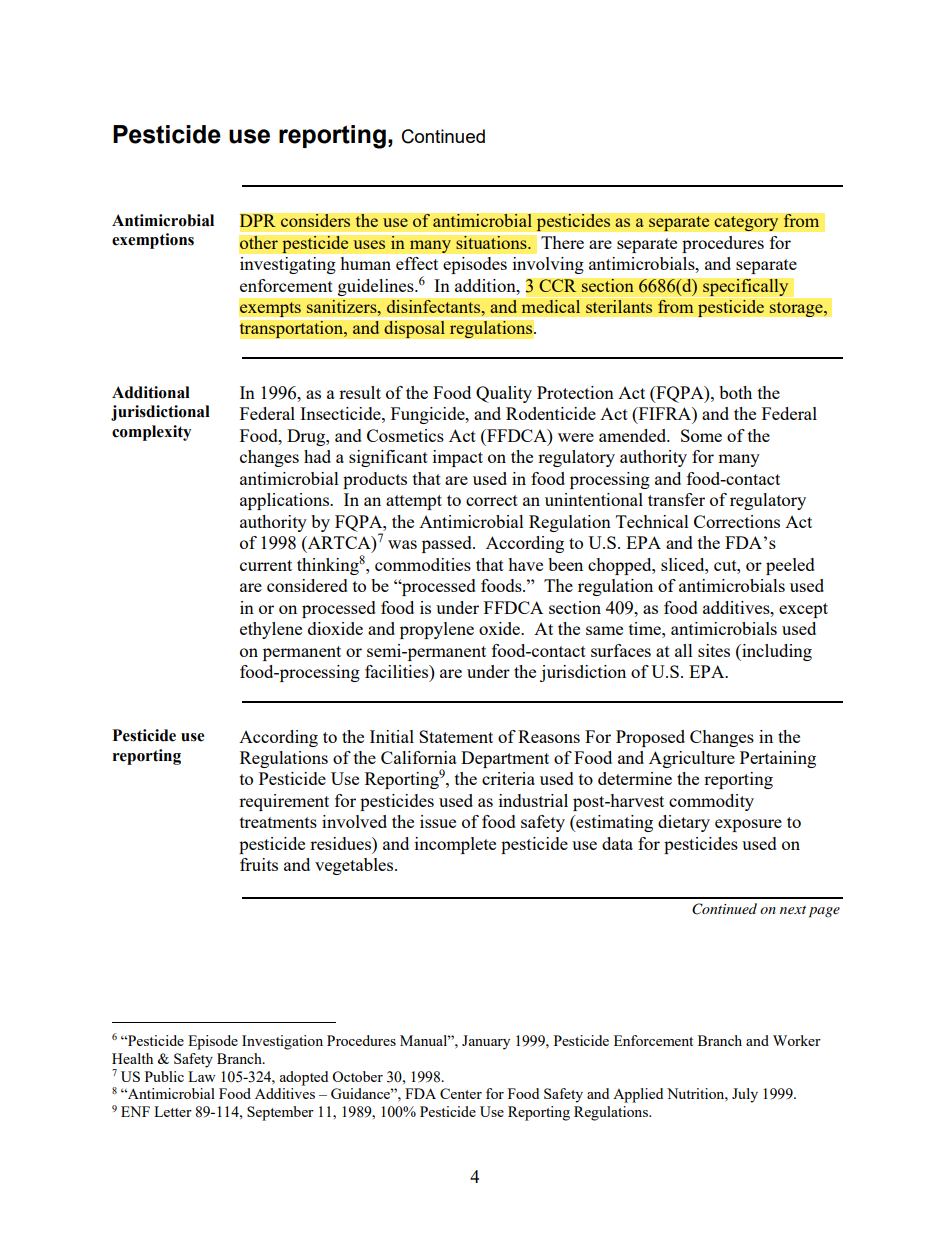 This screenshot has height=1233, width=952. I want to click on Center, so click(461, 1093).
